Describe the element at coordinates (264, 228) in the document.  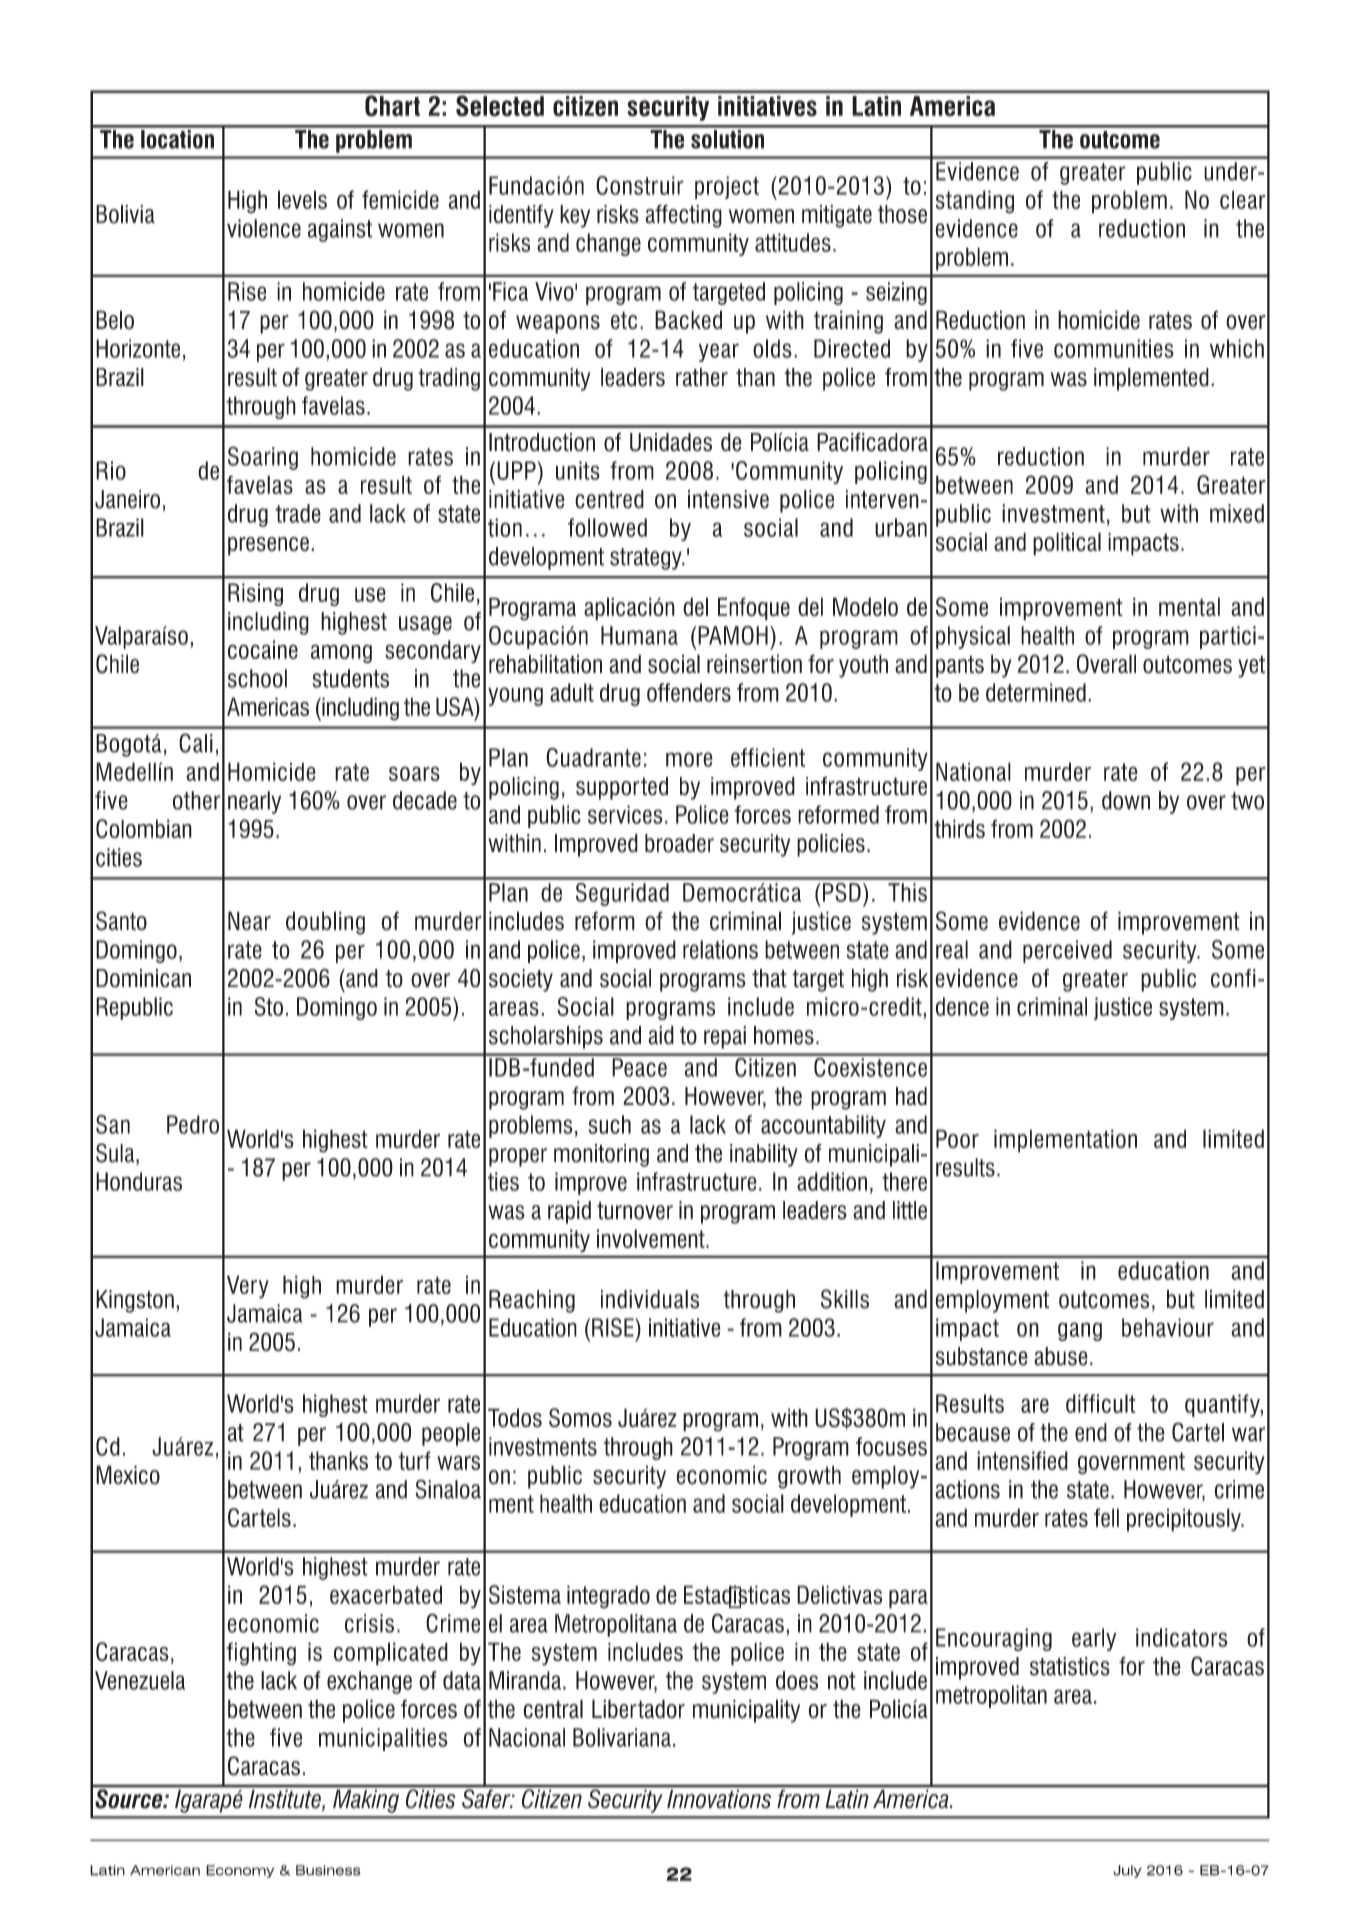
I see `violence` at that location.
